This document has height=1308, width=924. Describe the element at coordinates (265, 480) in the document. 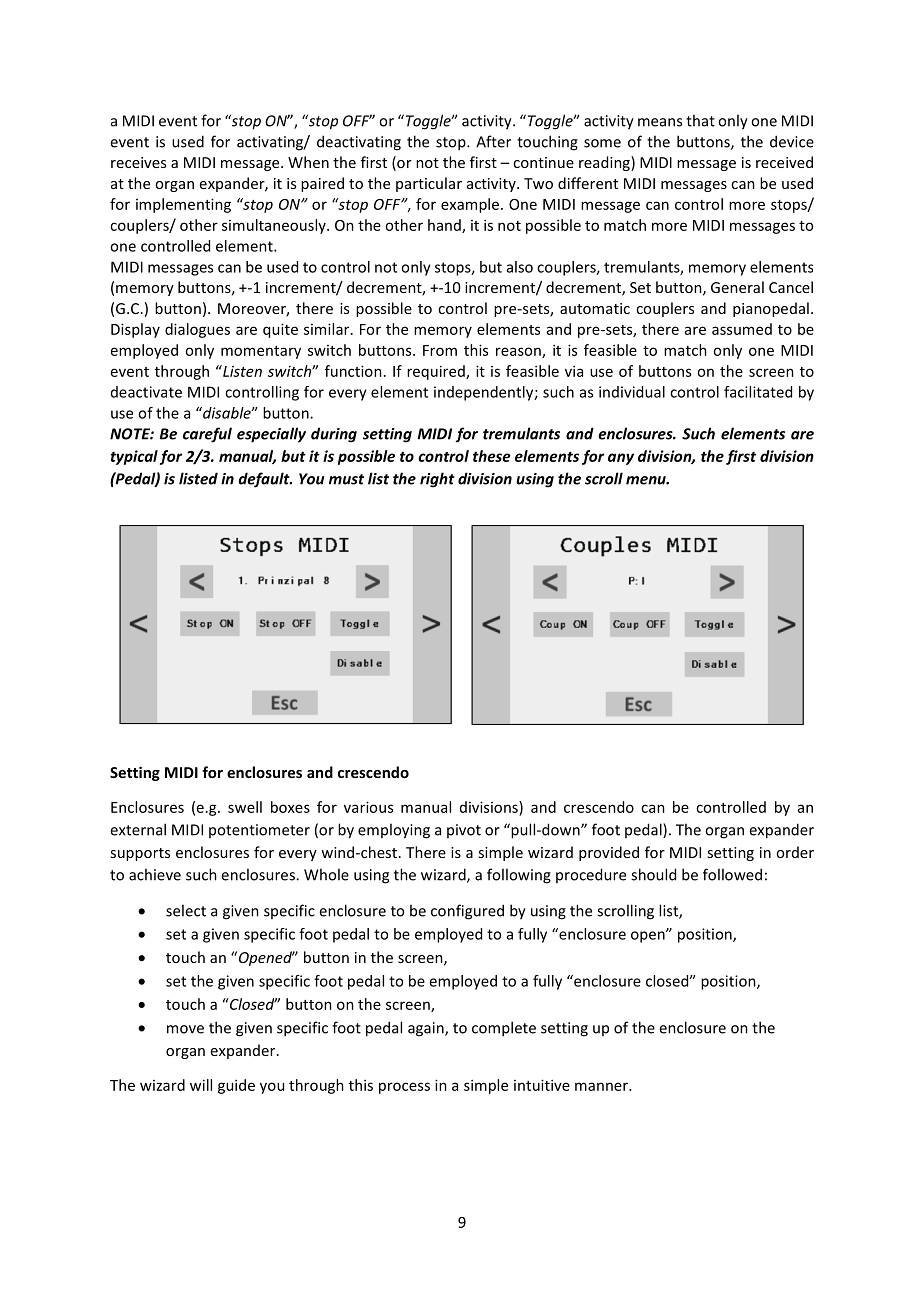

I see `default` at that location.
